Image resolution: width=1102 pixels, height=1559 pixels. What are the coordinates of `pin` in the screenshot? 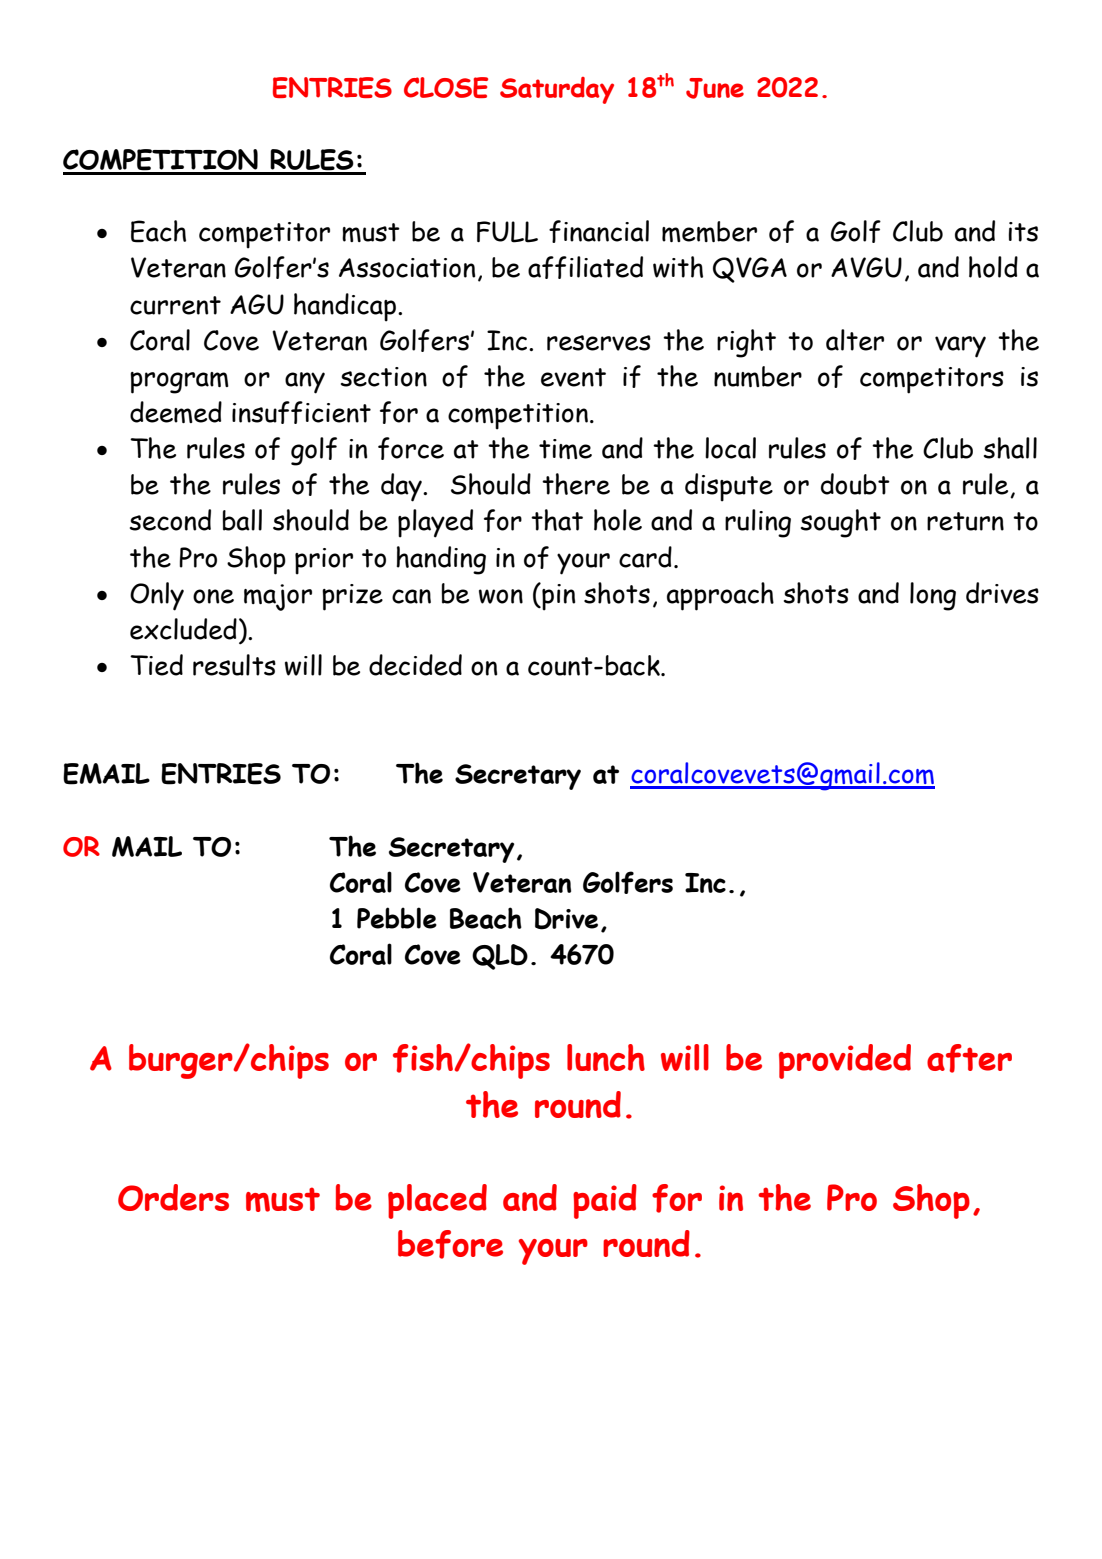 It's located at (557, 597).
